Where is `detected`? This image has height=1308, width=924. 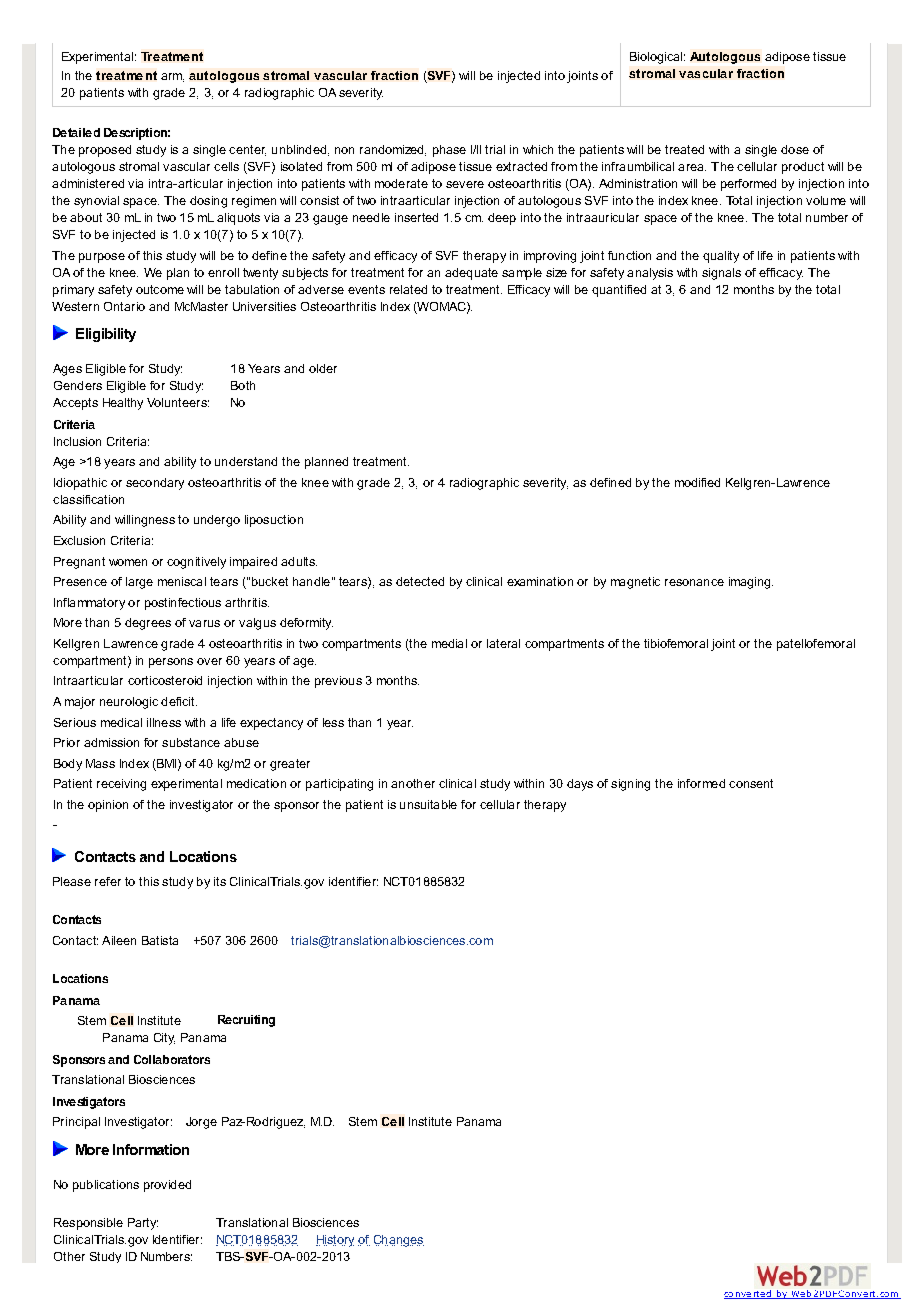 detected is located at coordinates (420, 581).
